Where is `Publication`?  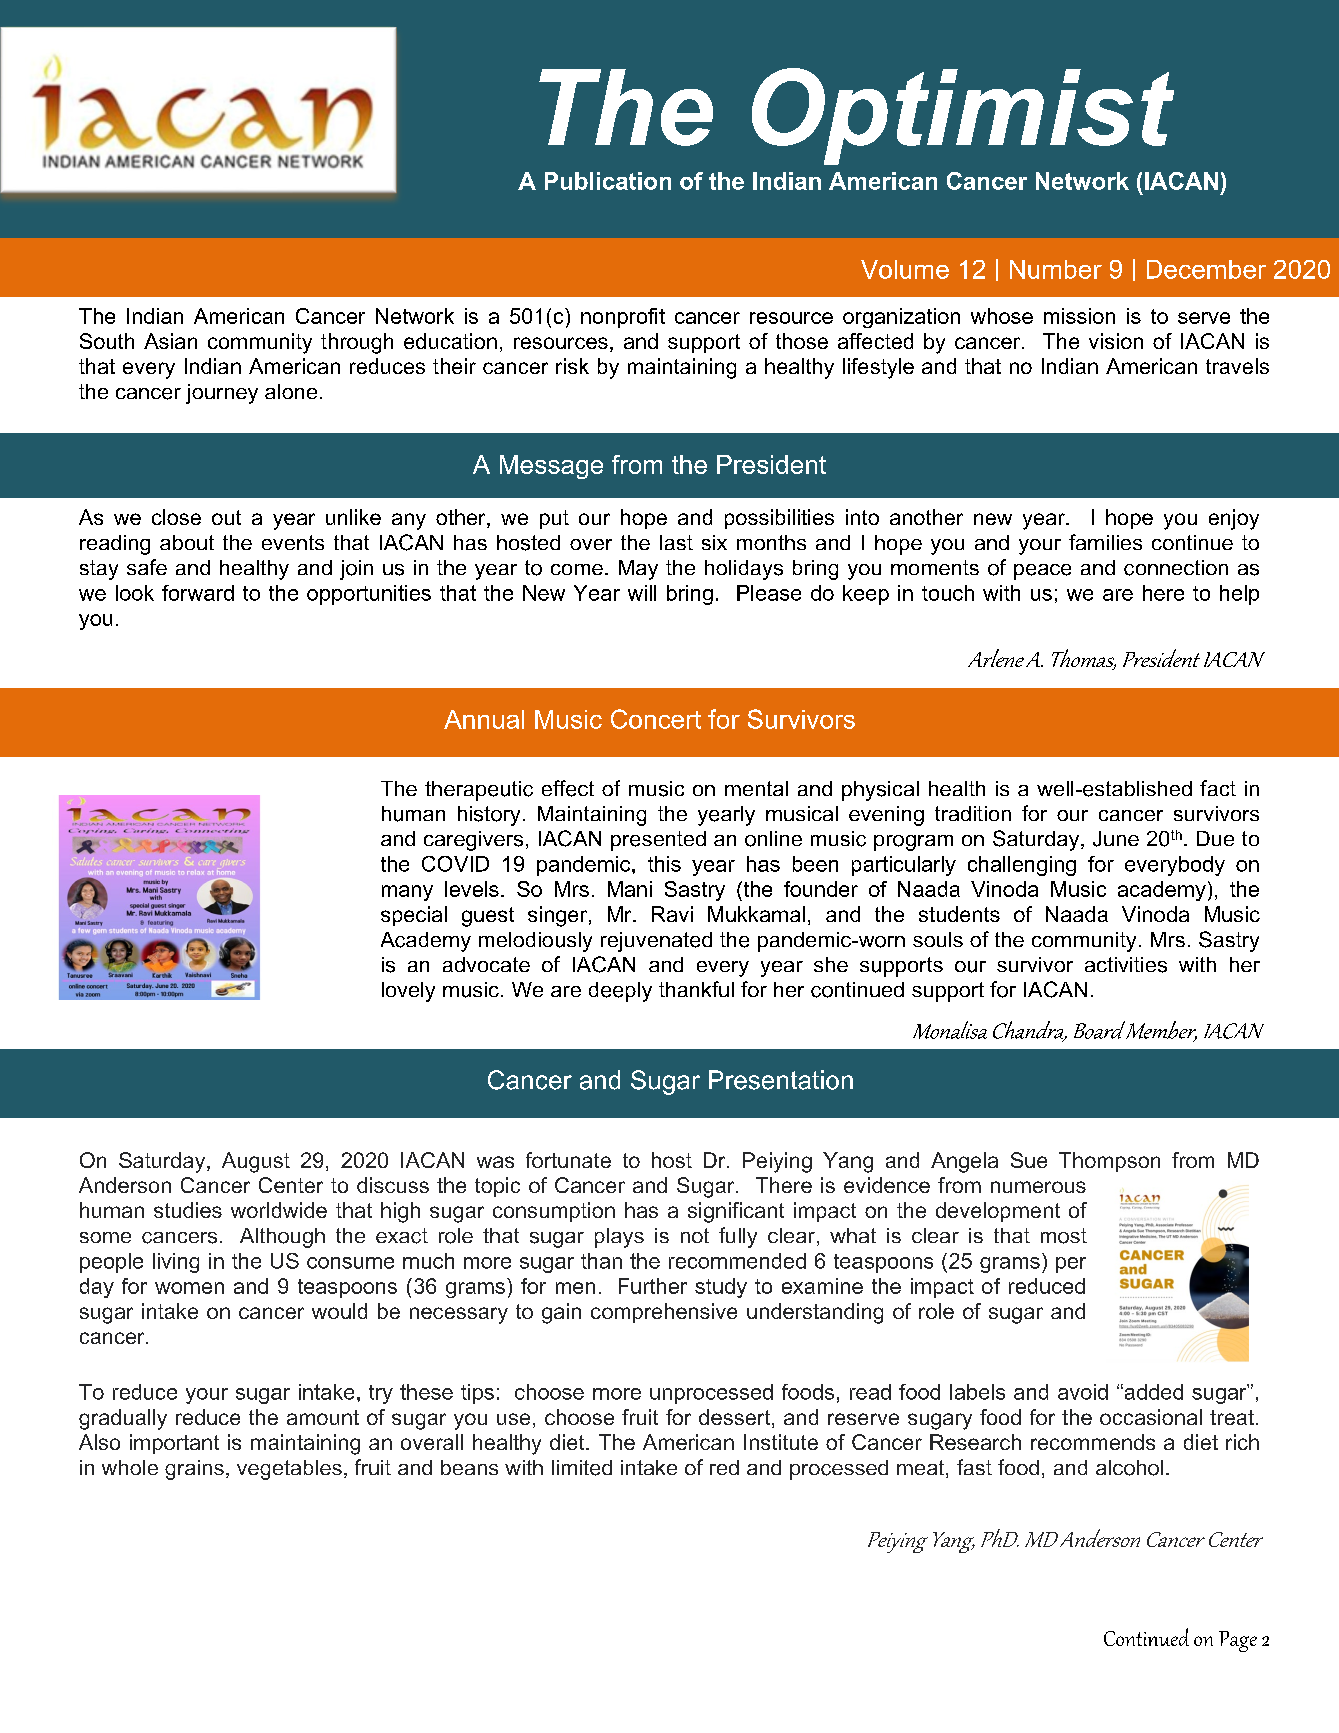 Publication is located at coordinates (608, 181).
